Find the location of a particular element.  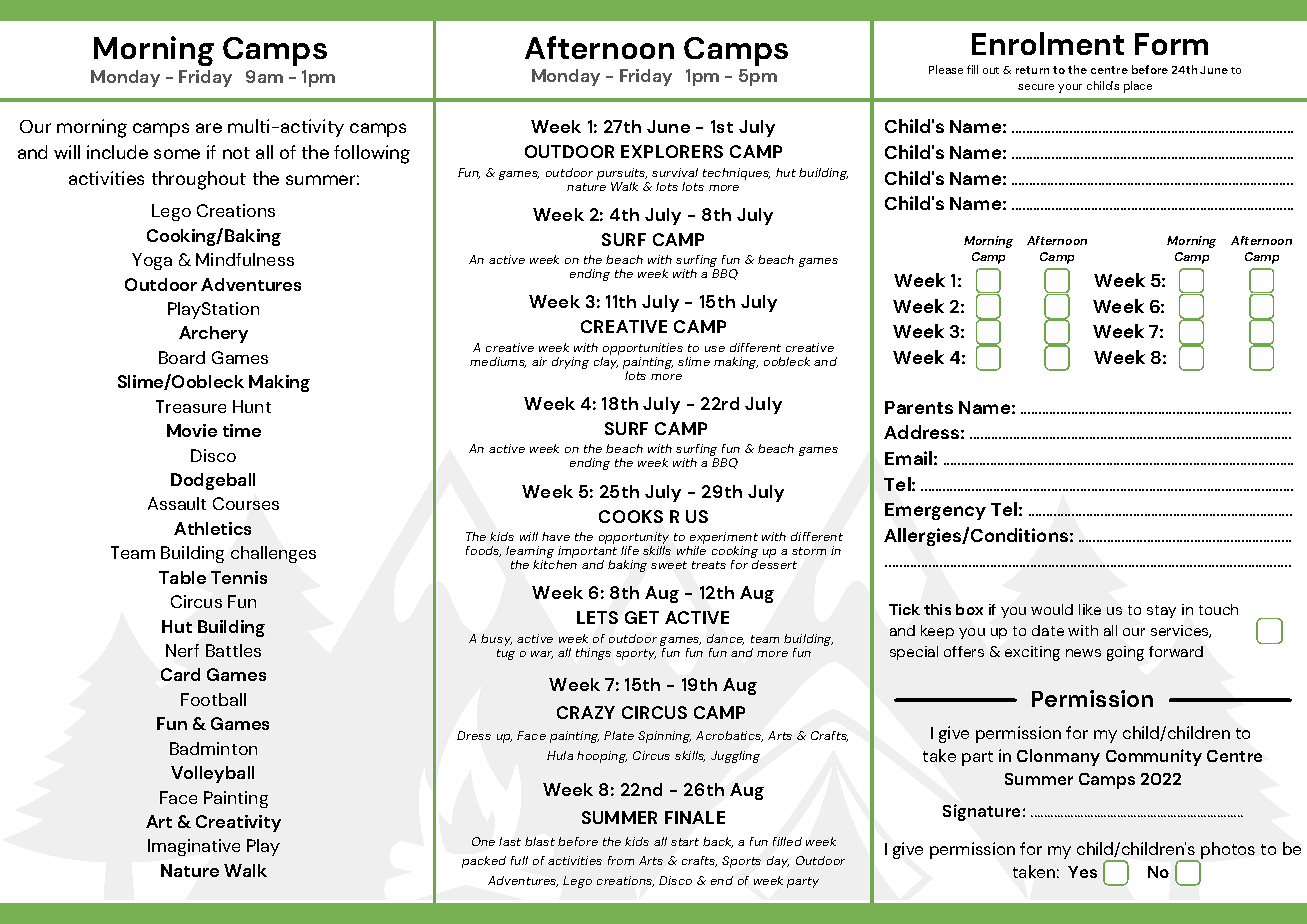

time is located at coordinates (242, 430).
